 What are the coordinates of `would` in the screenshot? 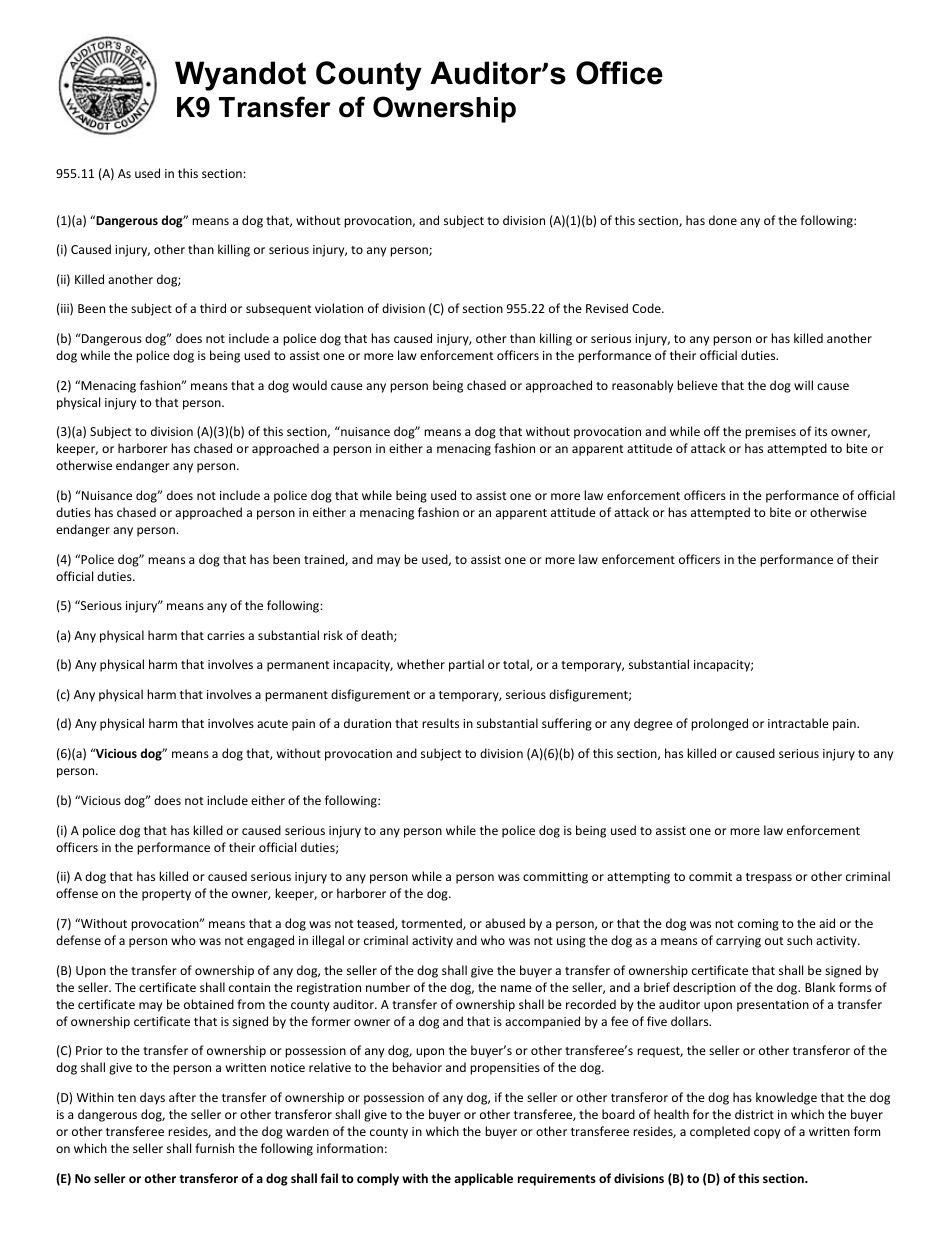 It's located at (310, 385).
